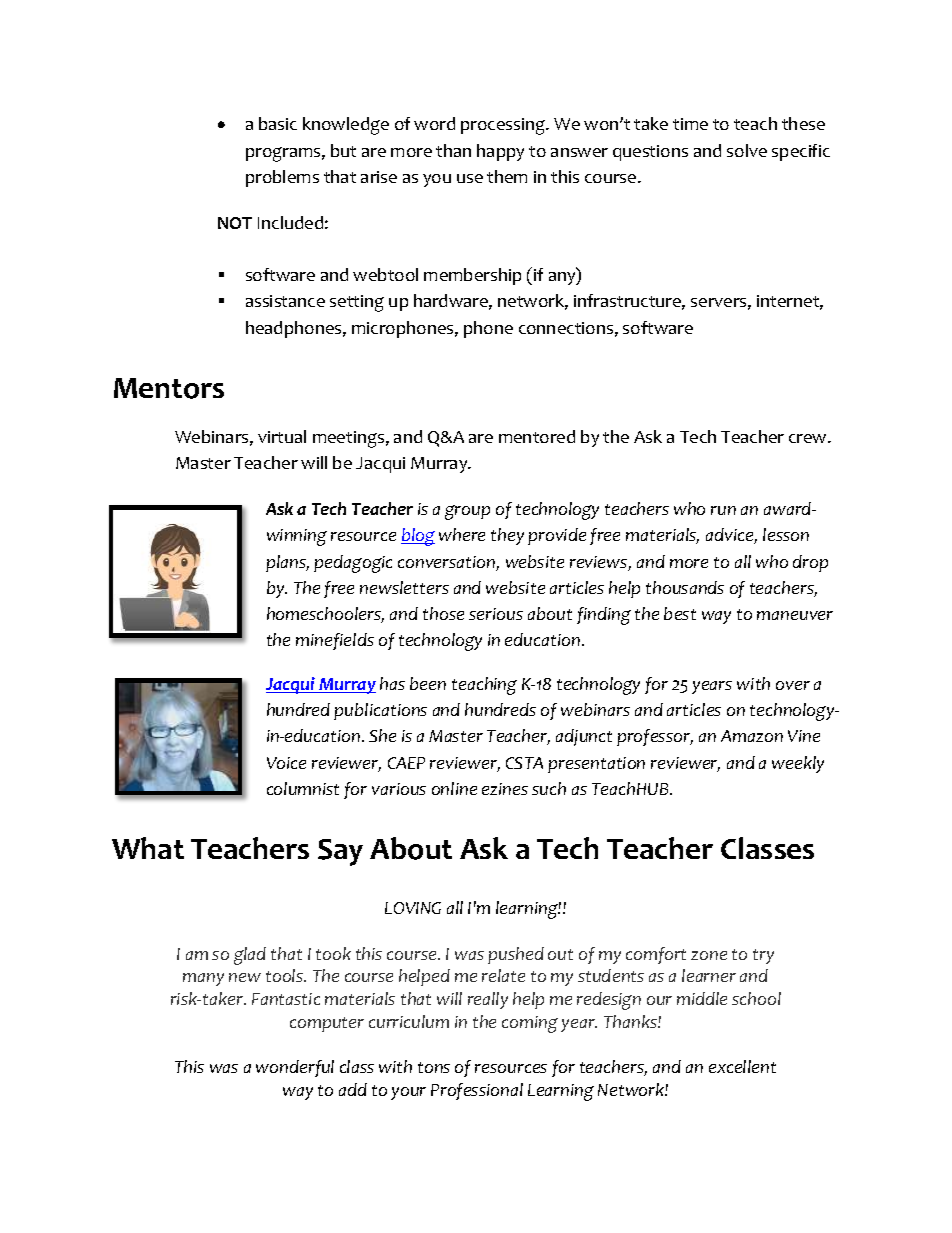 The image size is (952, 1233). Describe the element at coordinates (295, 1068) in the page. I see `wonderful` at that location.
